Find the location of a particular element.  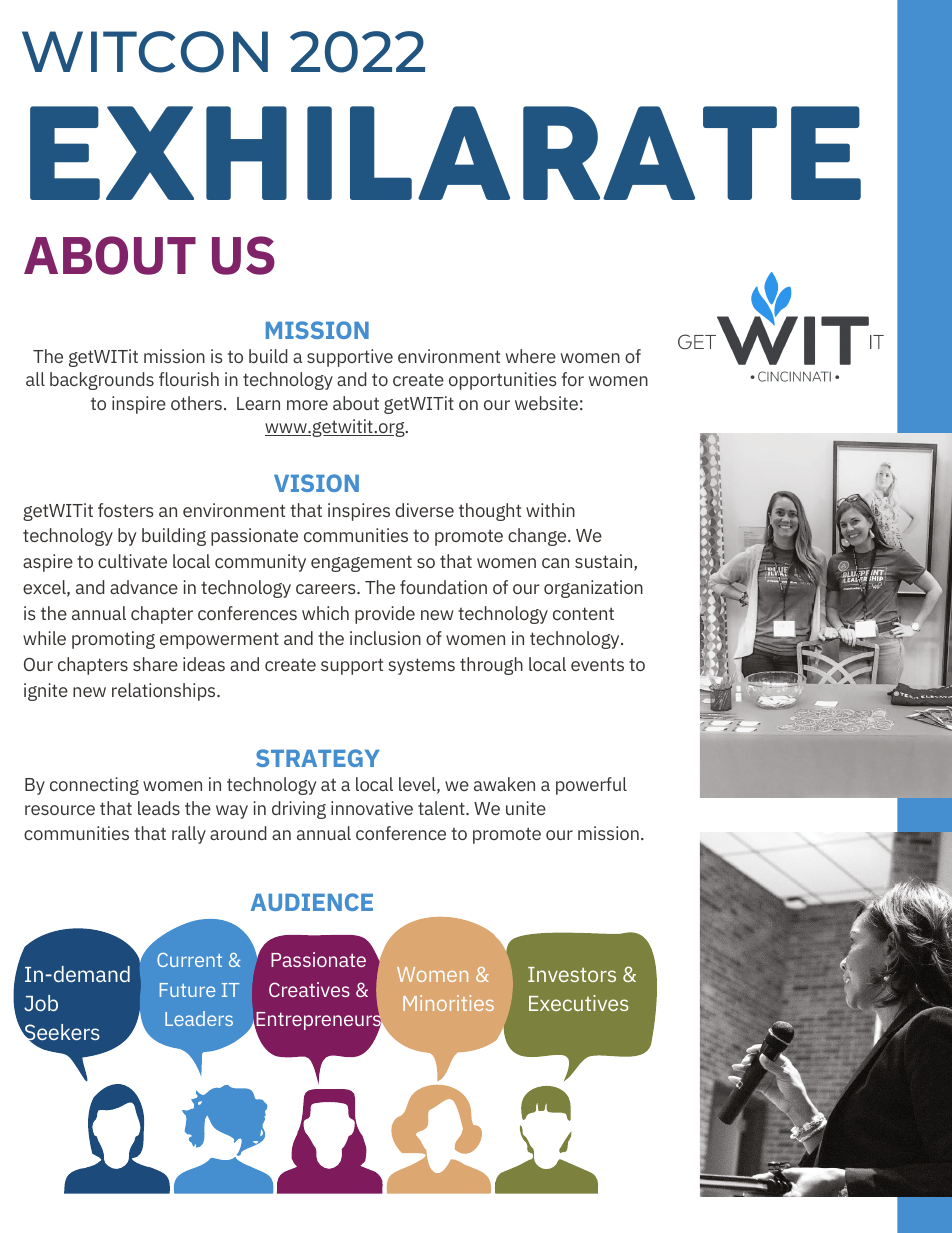

within is located at coordinates (550, 510).
